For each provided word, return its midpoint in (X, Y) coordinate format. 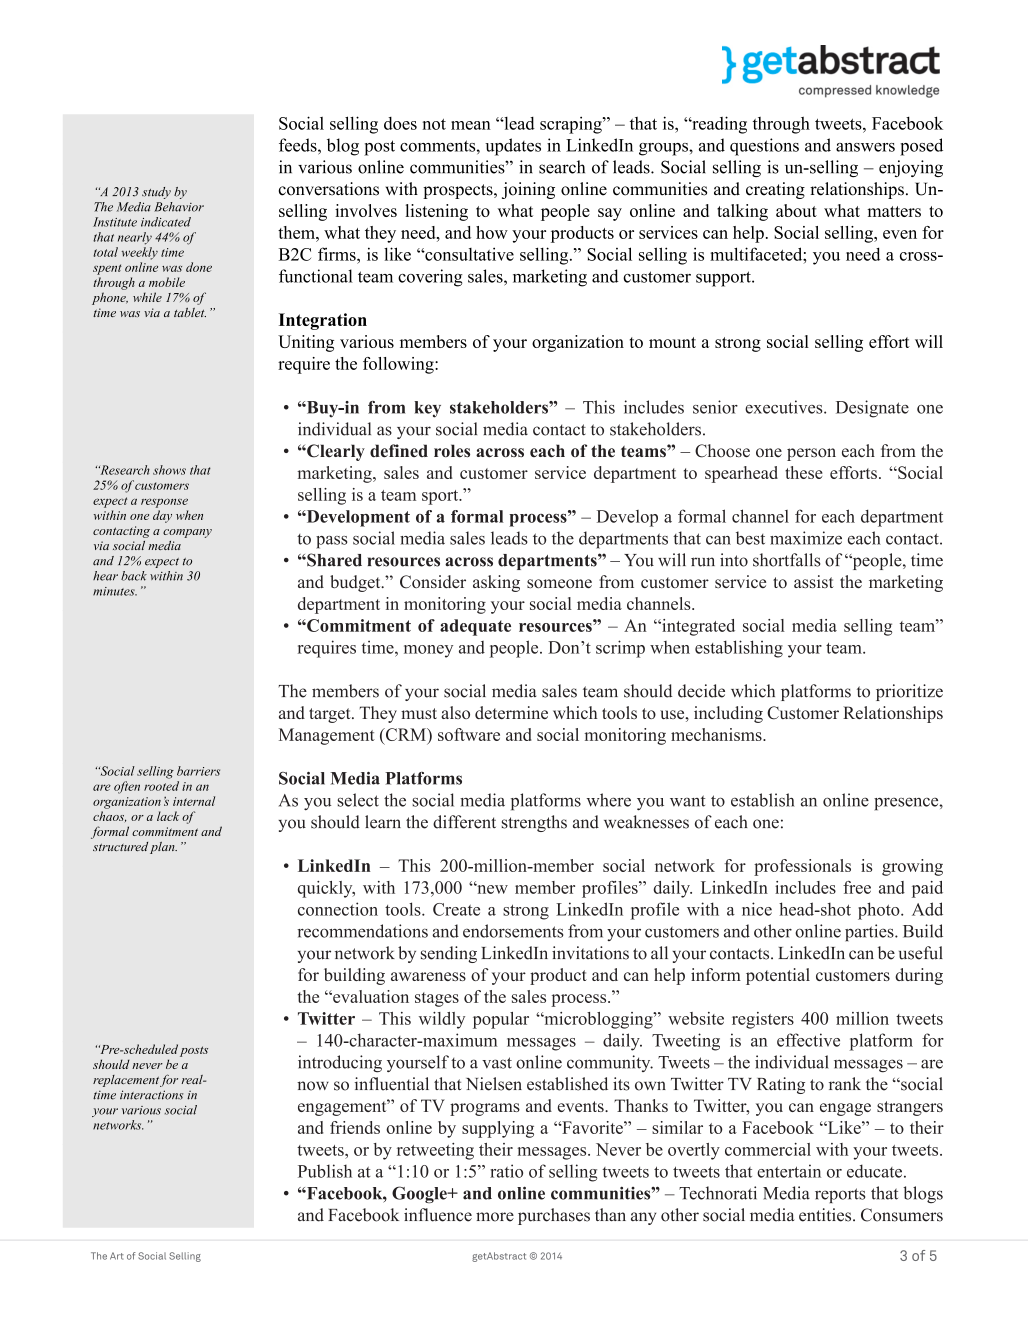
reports (840, 1195)
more (495, 1217)
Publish (325, 1171)
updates (513, 147)
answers (865, 147)
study (156, 193)
